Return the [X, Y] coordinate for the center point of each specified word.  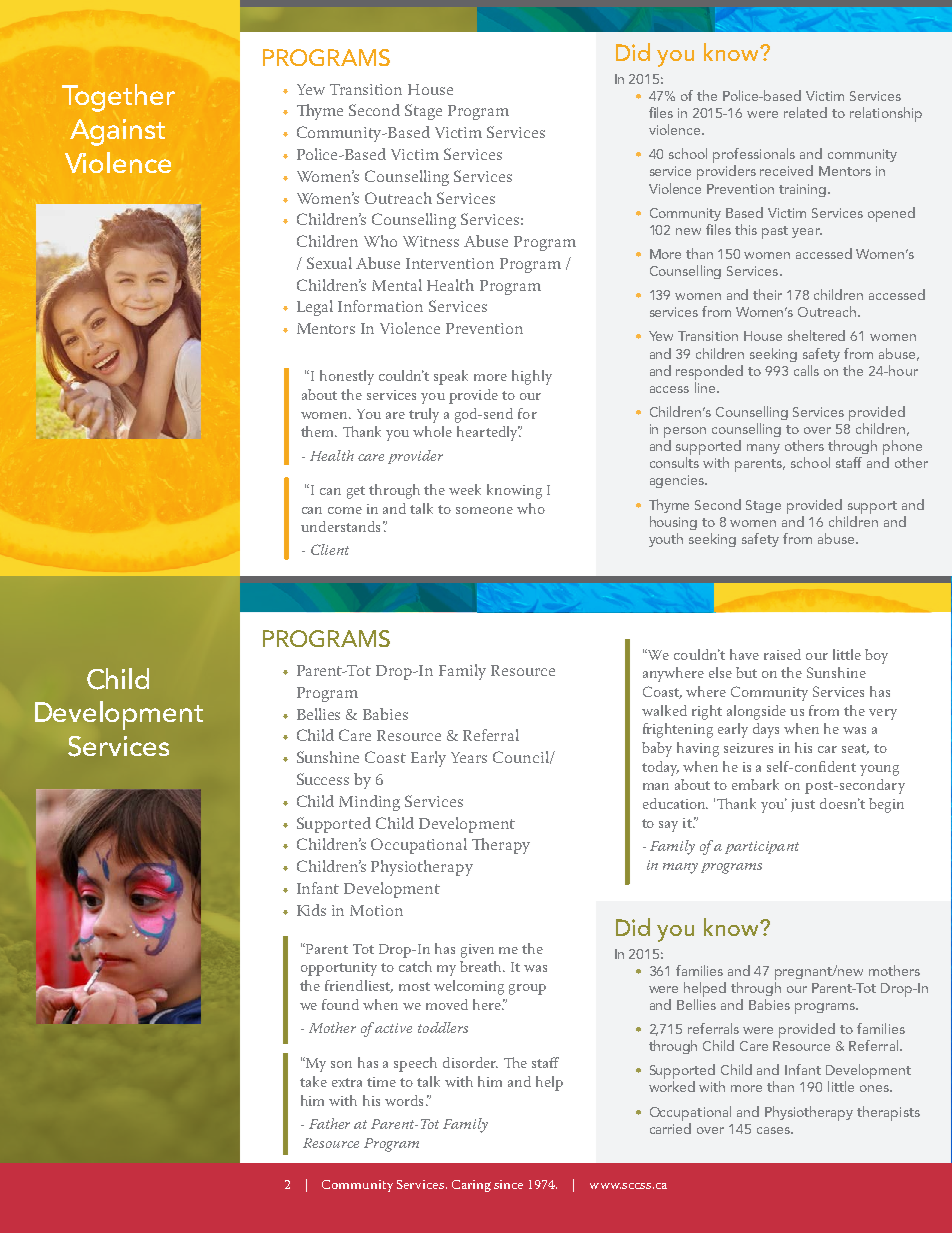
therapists [888, 1113]
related [805, 112]
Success [323, 779]
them [319, 431]
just [803, 805]
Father [329, 1123]
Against [117, 132]
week [465, 489]
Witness [431, 241]
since [508, 1184]
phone [902, 449]
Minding [369, 803]
